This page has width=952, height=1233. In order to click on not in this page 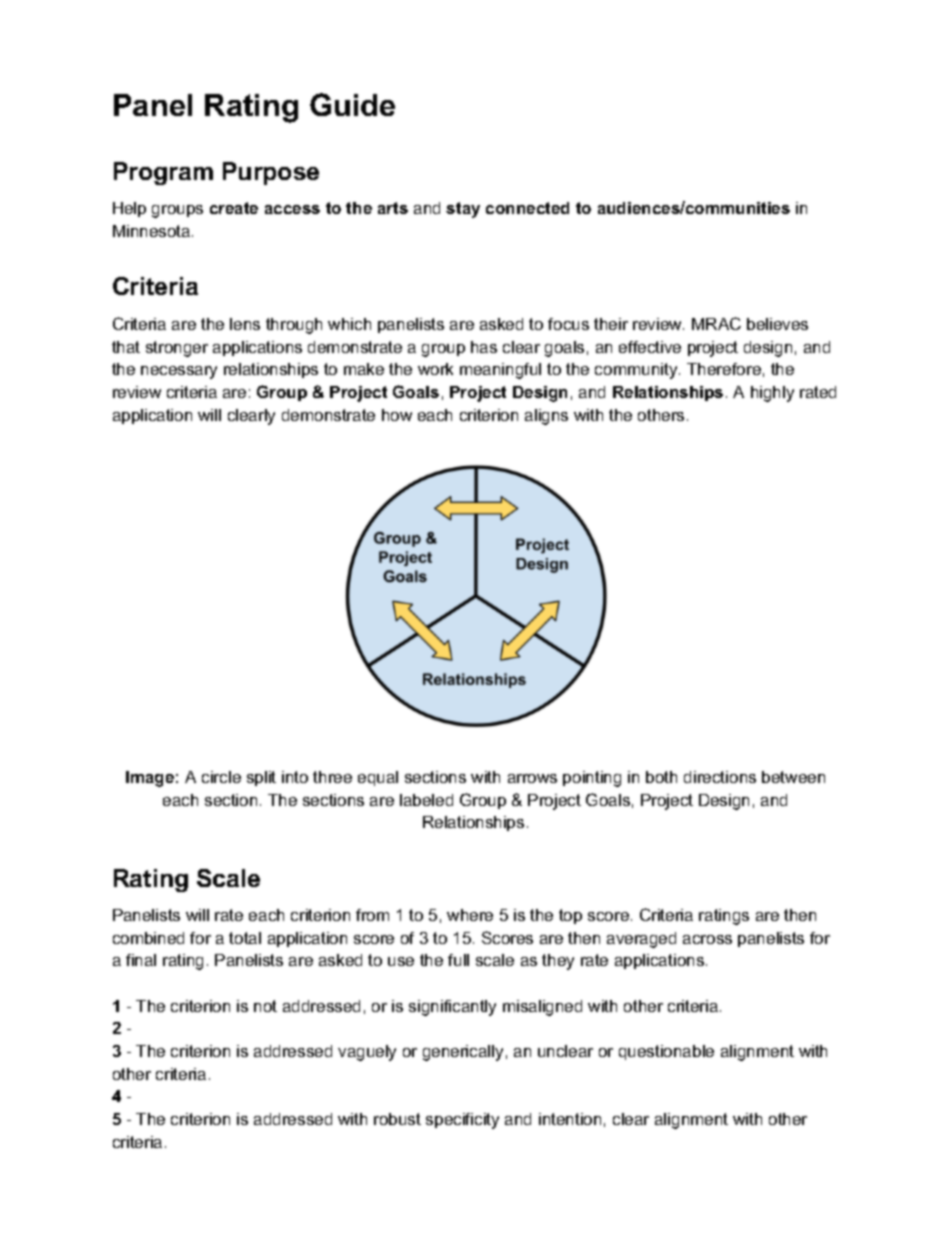, I will do `click(265, 1006)`.
